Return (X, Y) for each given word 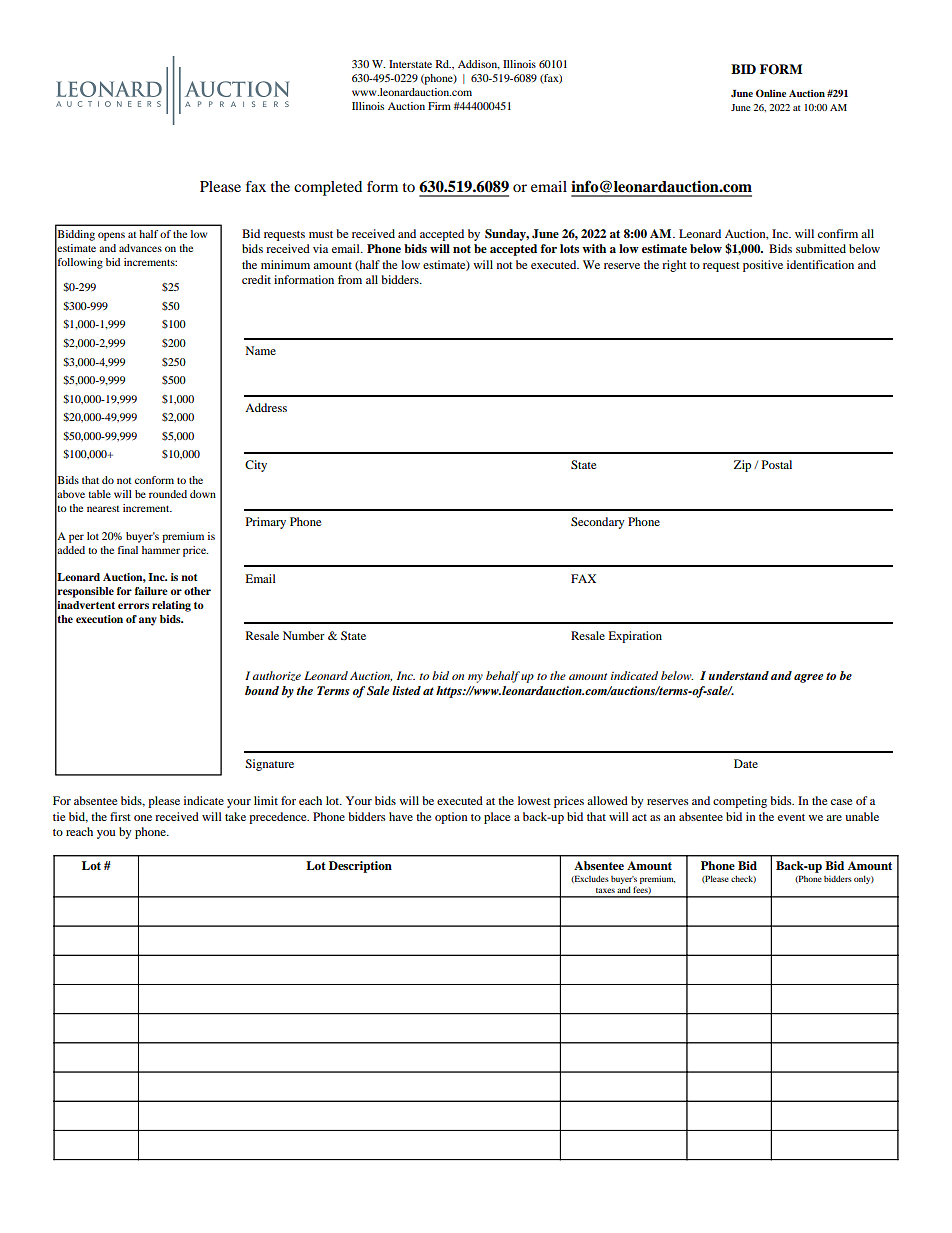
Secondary (598, 523)
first (120, 816)
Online (771, 93)
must (321, 234)
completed (328, 188)
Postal (777, 464)
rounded (168, 494)
